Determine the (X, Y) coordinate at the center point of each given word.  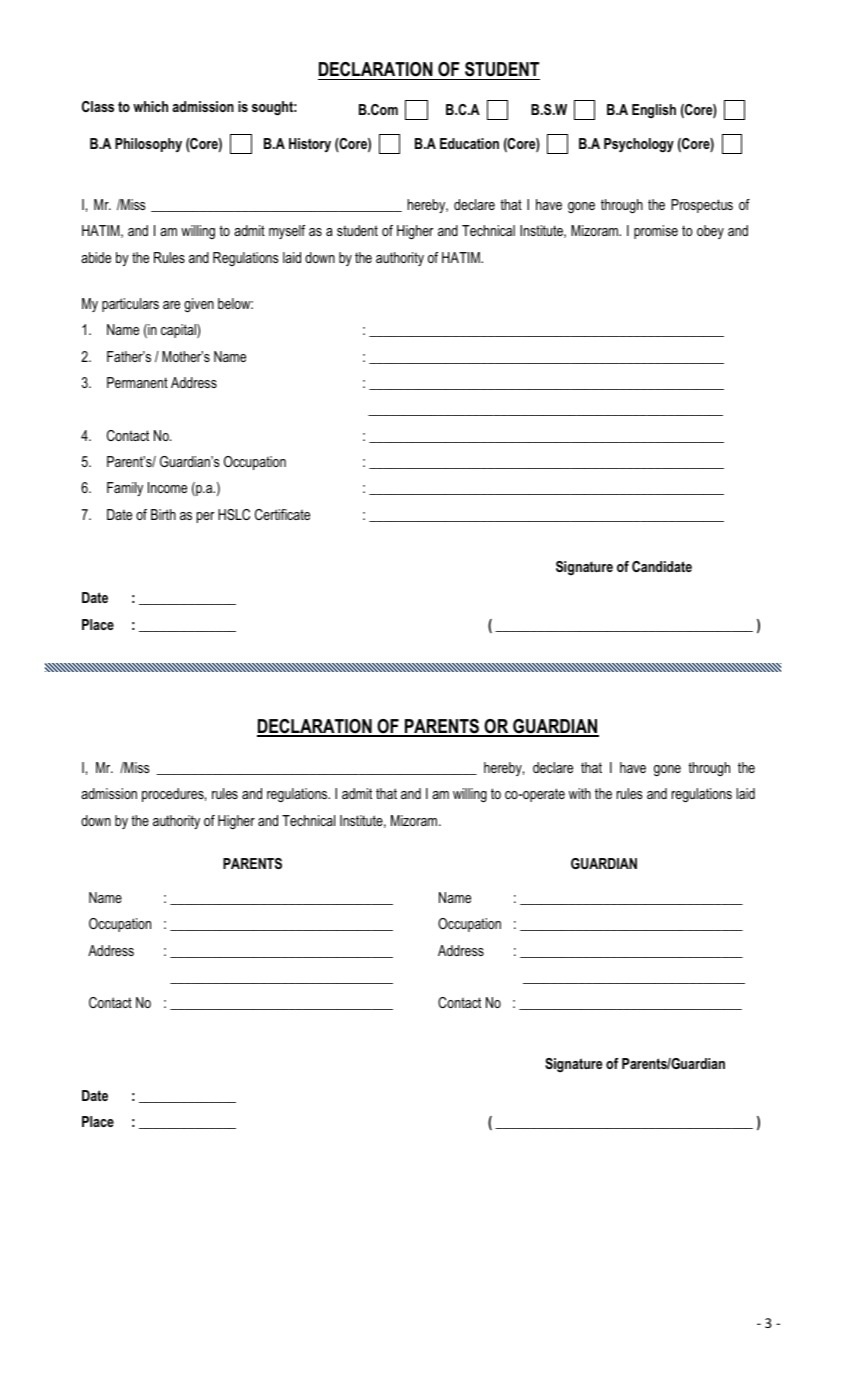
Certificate (282, 514)
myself (287, 232)
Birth (163, 514)
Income (167, 487)
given (199, 305)
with (580, 793)
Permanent (137, 382)
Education (469, 143)
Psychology (639, 145)
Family (125, 489)
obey (710, 232)
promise (656, 232)
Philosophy (148, 145)
